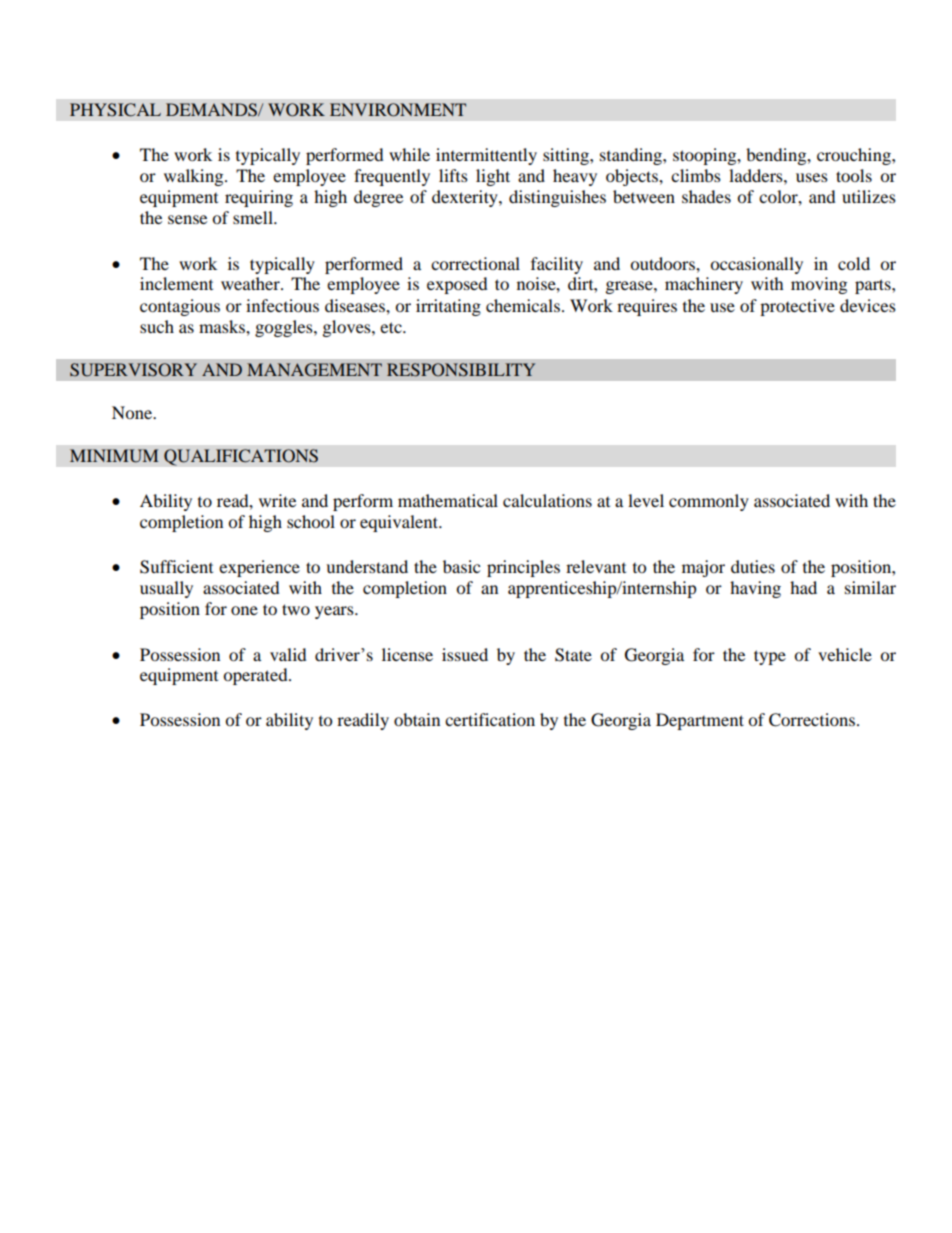 The width and height of the page is (952, 1233). What do you see at coordinates (461, 370) in the page?
I see `RESPONSIBILITY` at bounding box center [461, 370].
